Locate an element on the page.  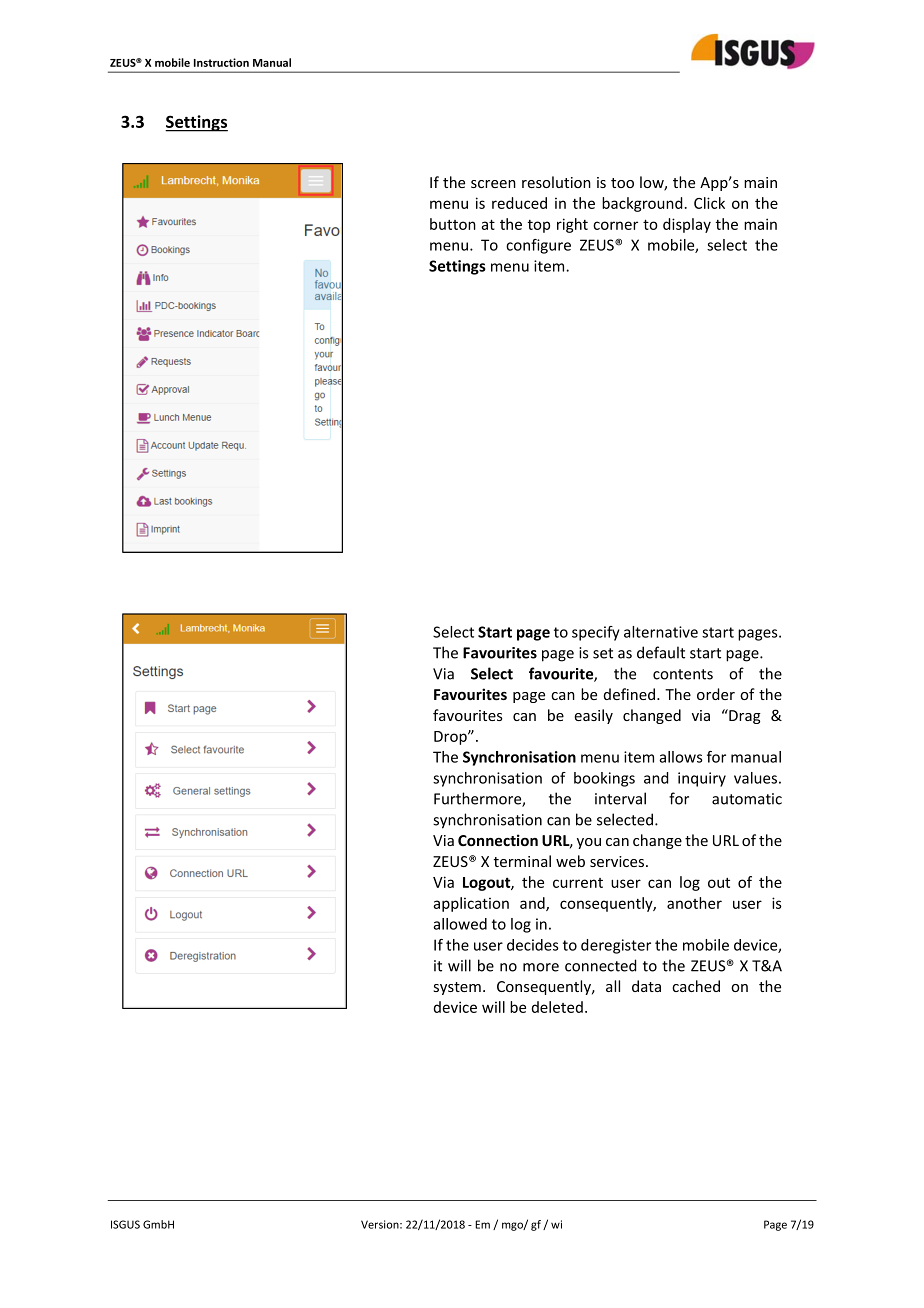
system is located at coordinates (457, 988).
